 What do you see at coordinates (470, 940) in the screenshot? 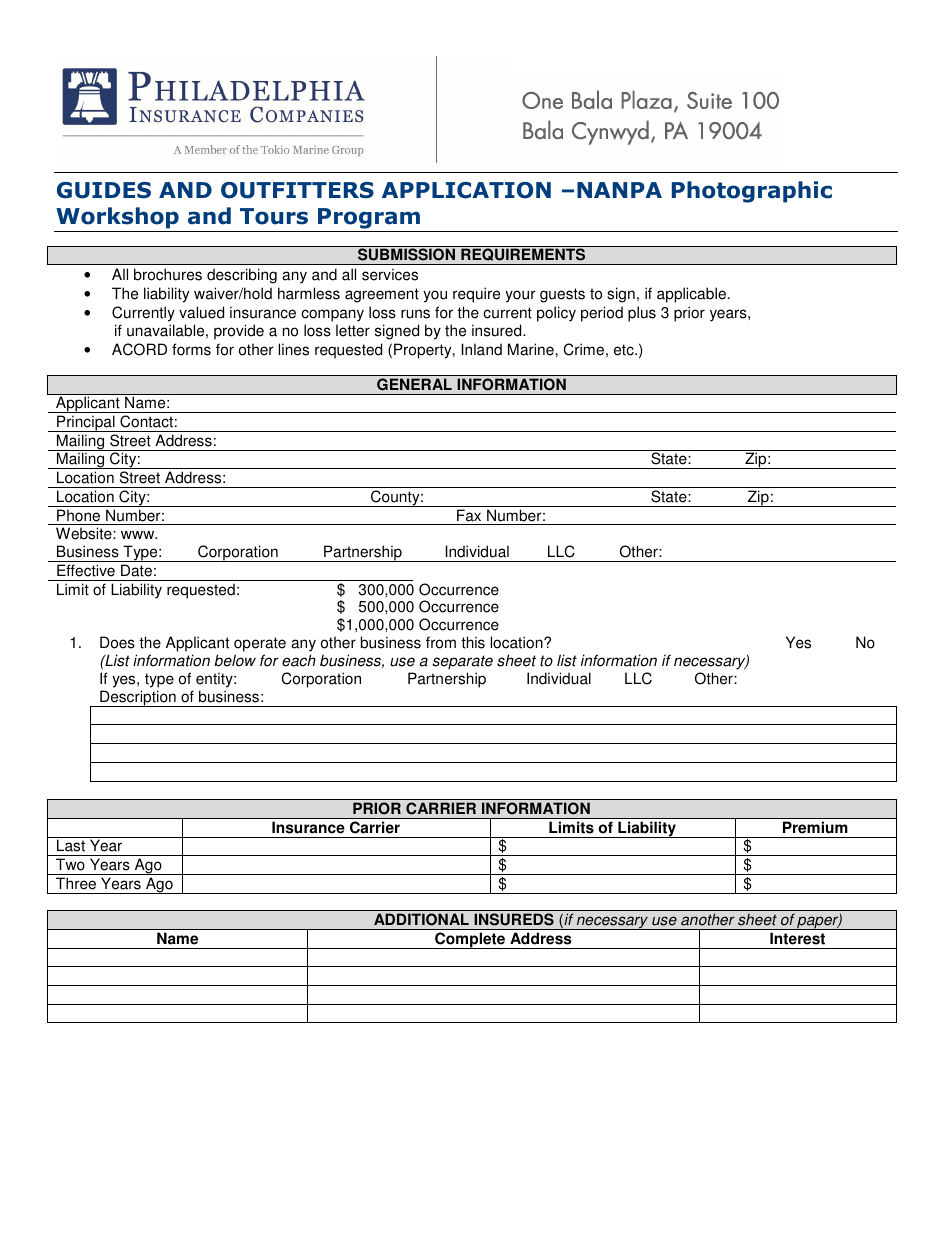
I see `Complete` at bounding box center [470, 940].
